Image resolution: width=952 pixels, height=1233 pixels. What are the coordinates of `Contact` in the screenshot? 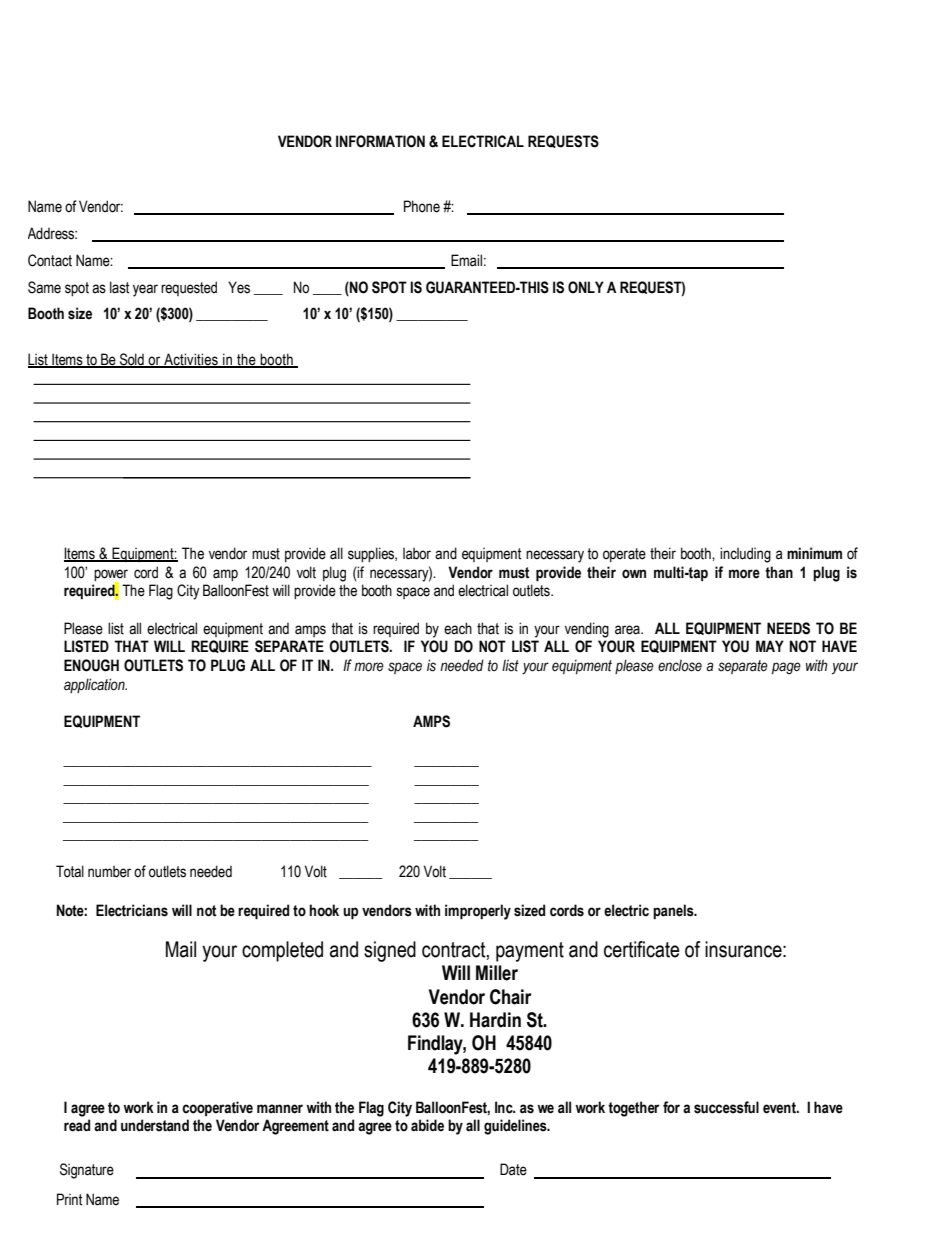 It's located at (50, 260).
